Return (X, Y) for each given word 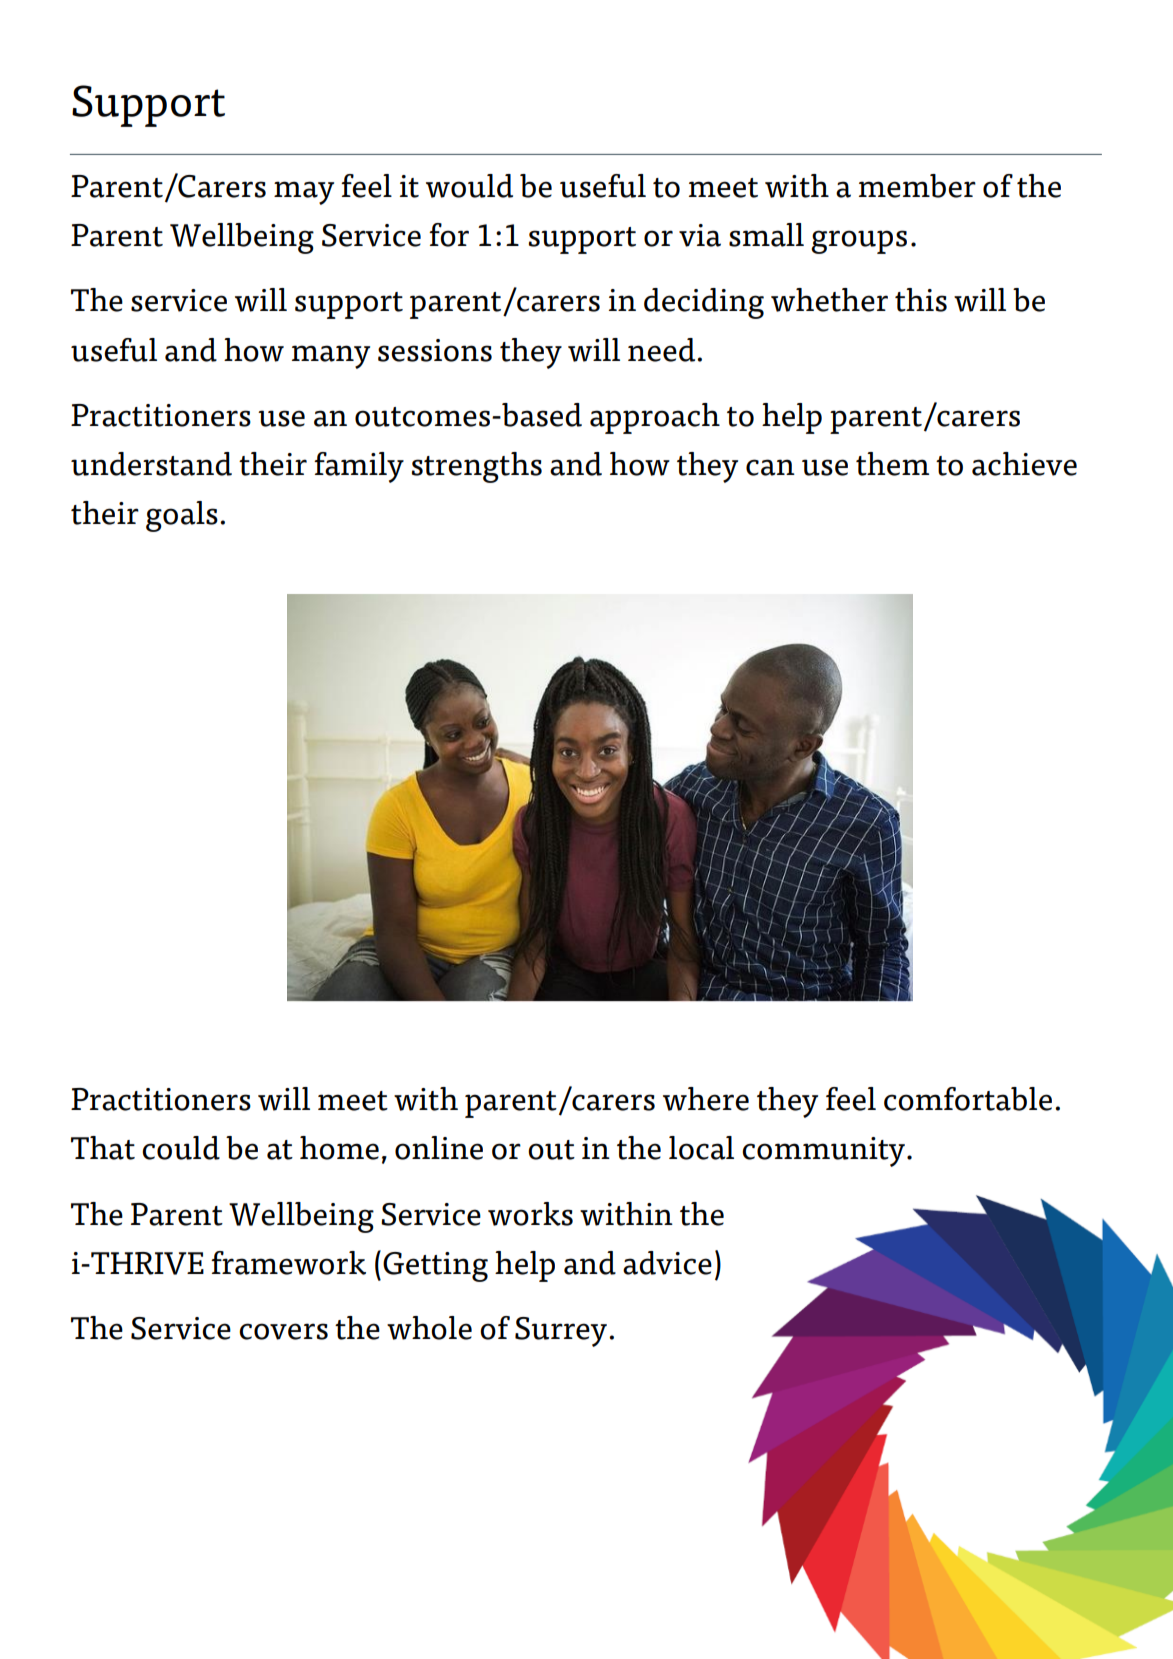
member (917, 186)
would (469, 186)
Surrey (561, 1332)
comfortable (968, 1099)
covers (283, 1331)
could (181, 1148)
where (706, 1099)
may (304, 193)
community (825, 1152)
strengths (477, 467)
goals (182, 516)
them (892, 464)
